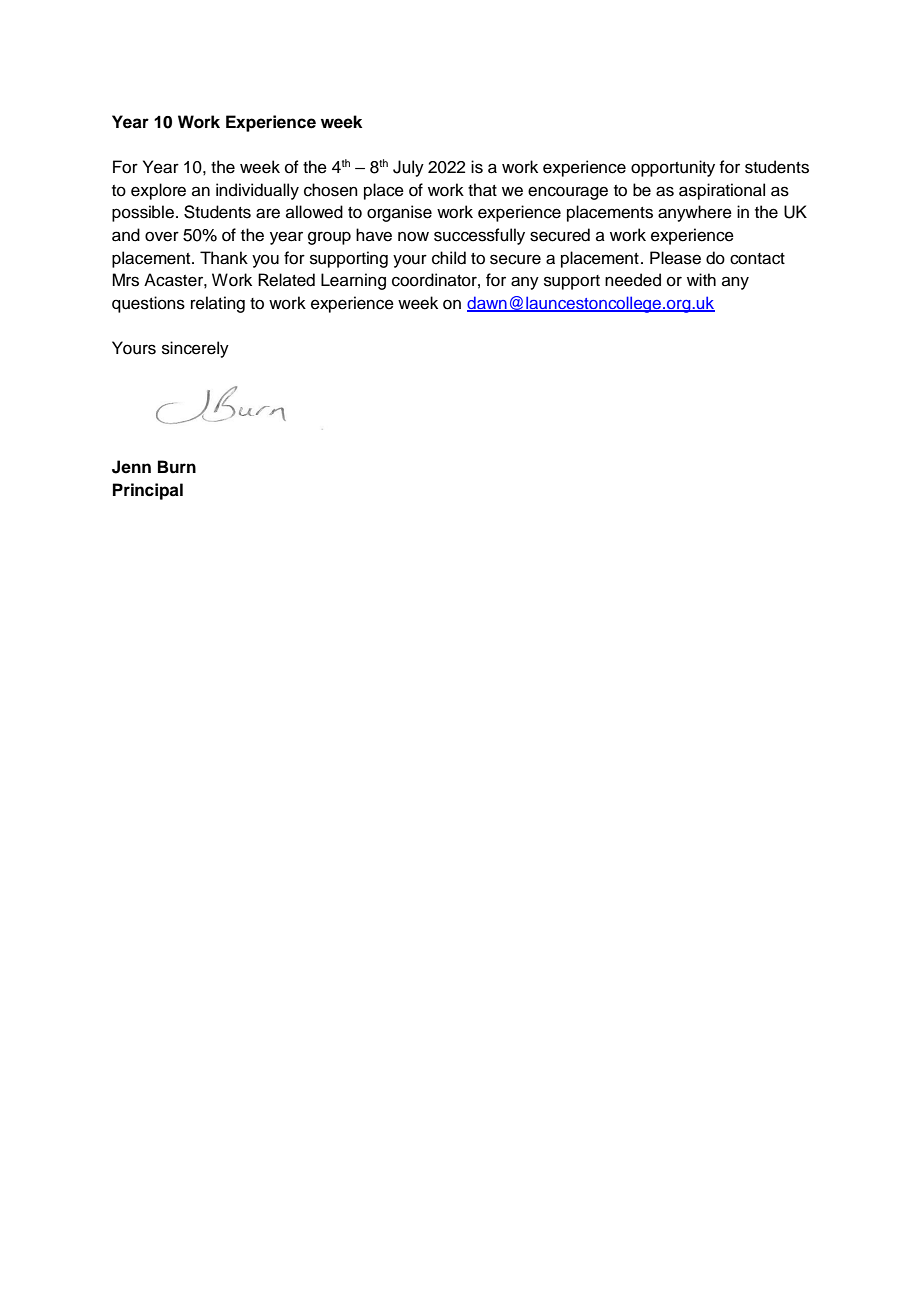  Describe the element at coordinates (408, 168) in the image. I see `July` at that location.
